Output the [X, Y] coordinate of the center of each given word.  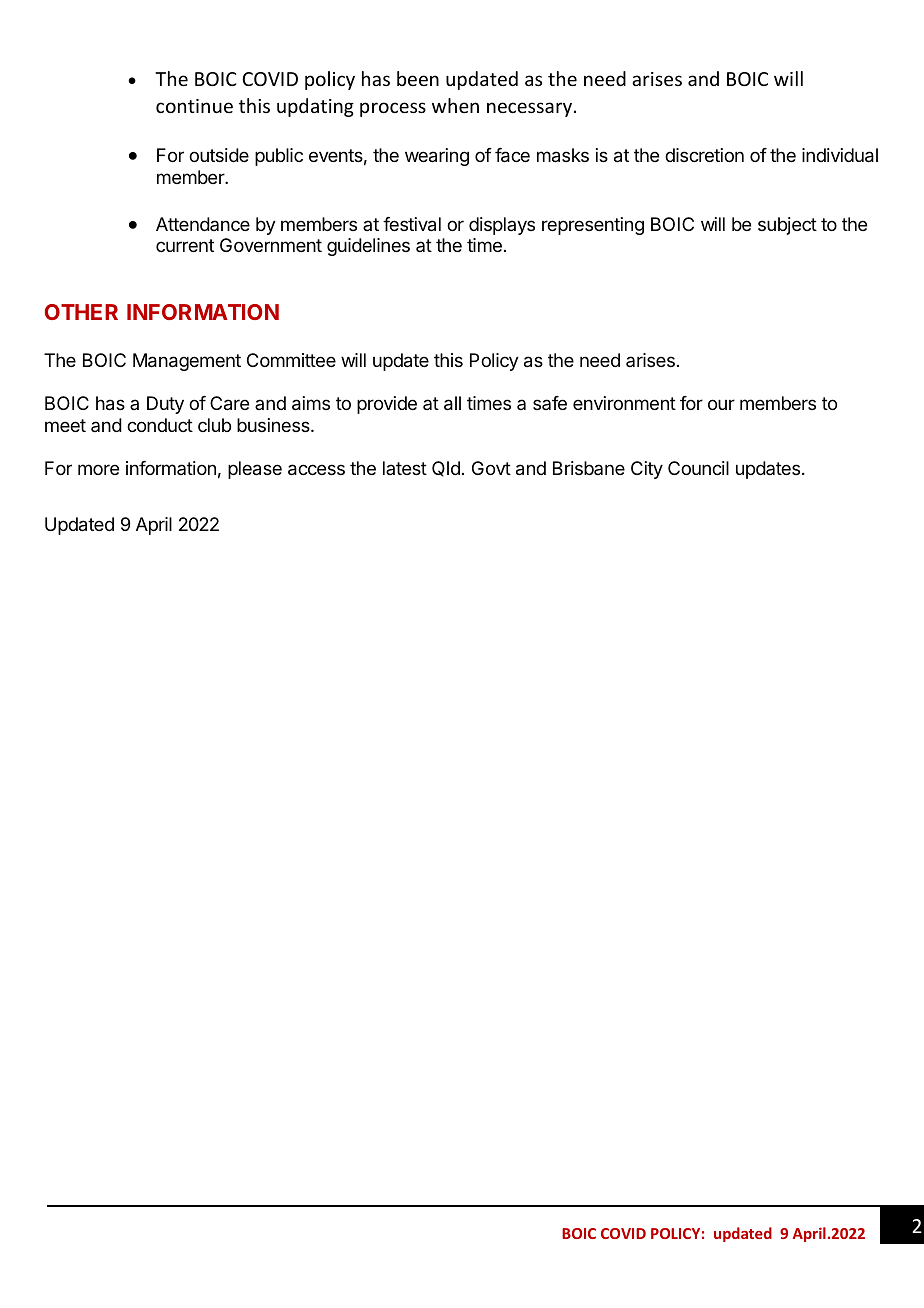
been [418, 78]
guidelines [368, 247]
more [98, 469]
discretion [704, 155]
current [185, 245]
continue [194, 106]
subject [787, 226]
